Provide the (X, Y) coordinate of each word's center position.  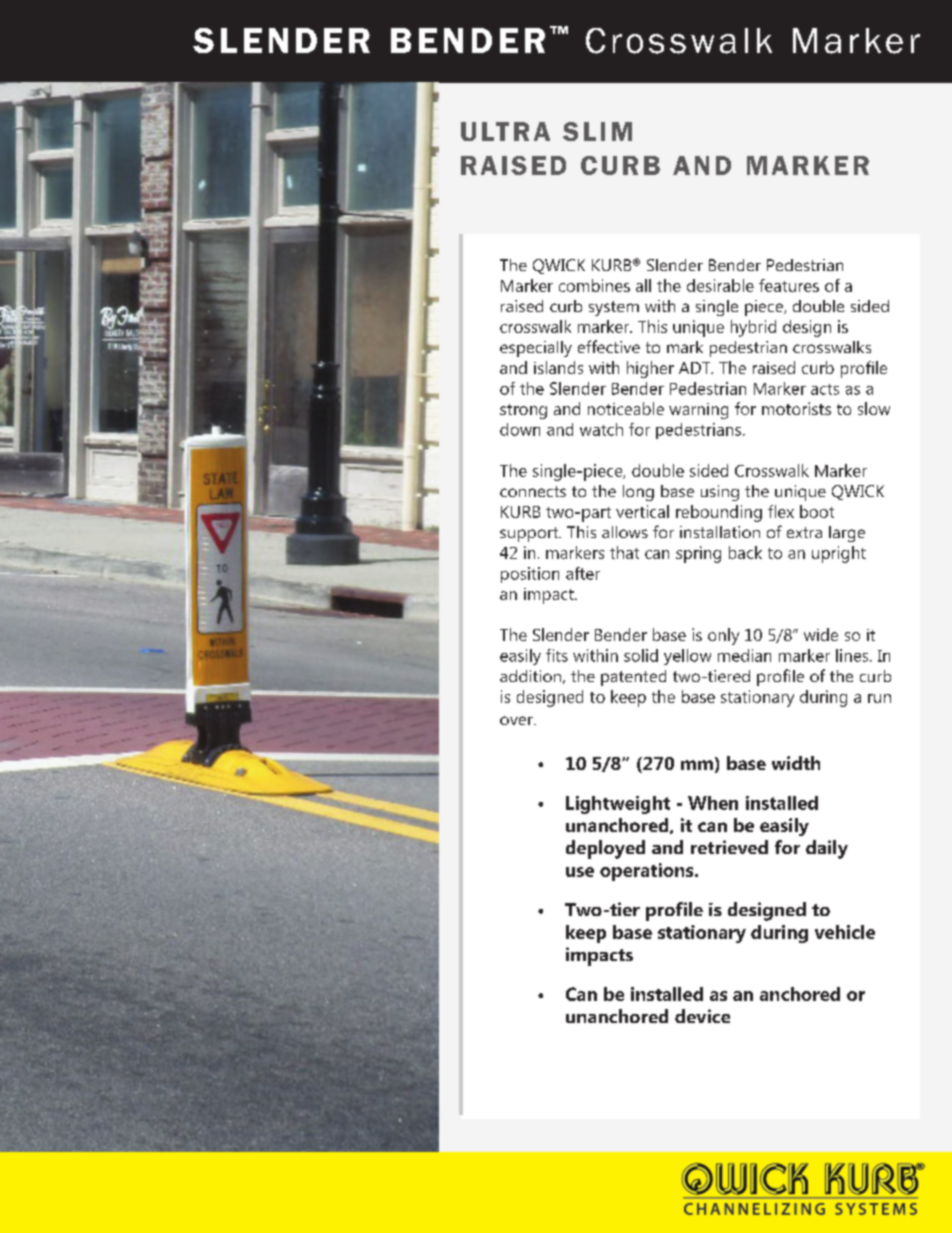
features (789, 285)
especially (536, 349)
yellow (687, 657)
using (720, 493)
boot (817, 511)
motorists (796, 408)
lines (853, 655)
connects (533, 491)
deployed (605, 849)
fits (557, 655)
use (580, 872)
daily (827, 849)
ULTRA (505, 131)
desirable (720, 285)
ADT (696, 368)
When (713, 803)
